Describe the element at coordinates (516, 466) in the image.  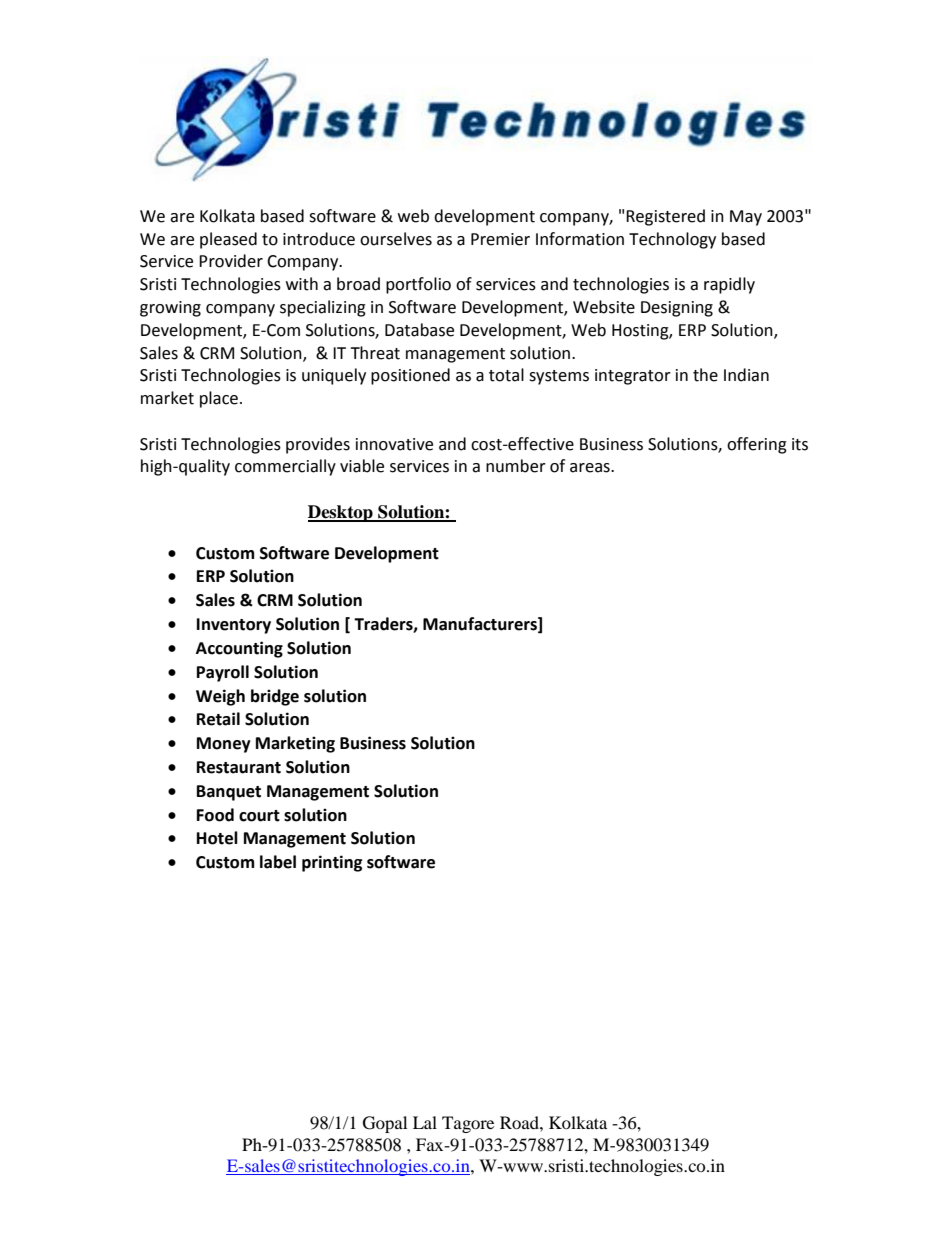
I see `number` at that location.
